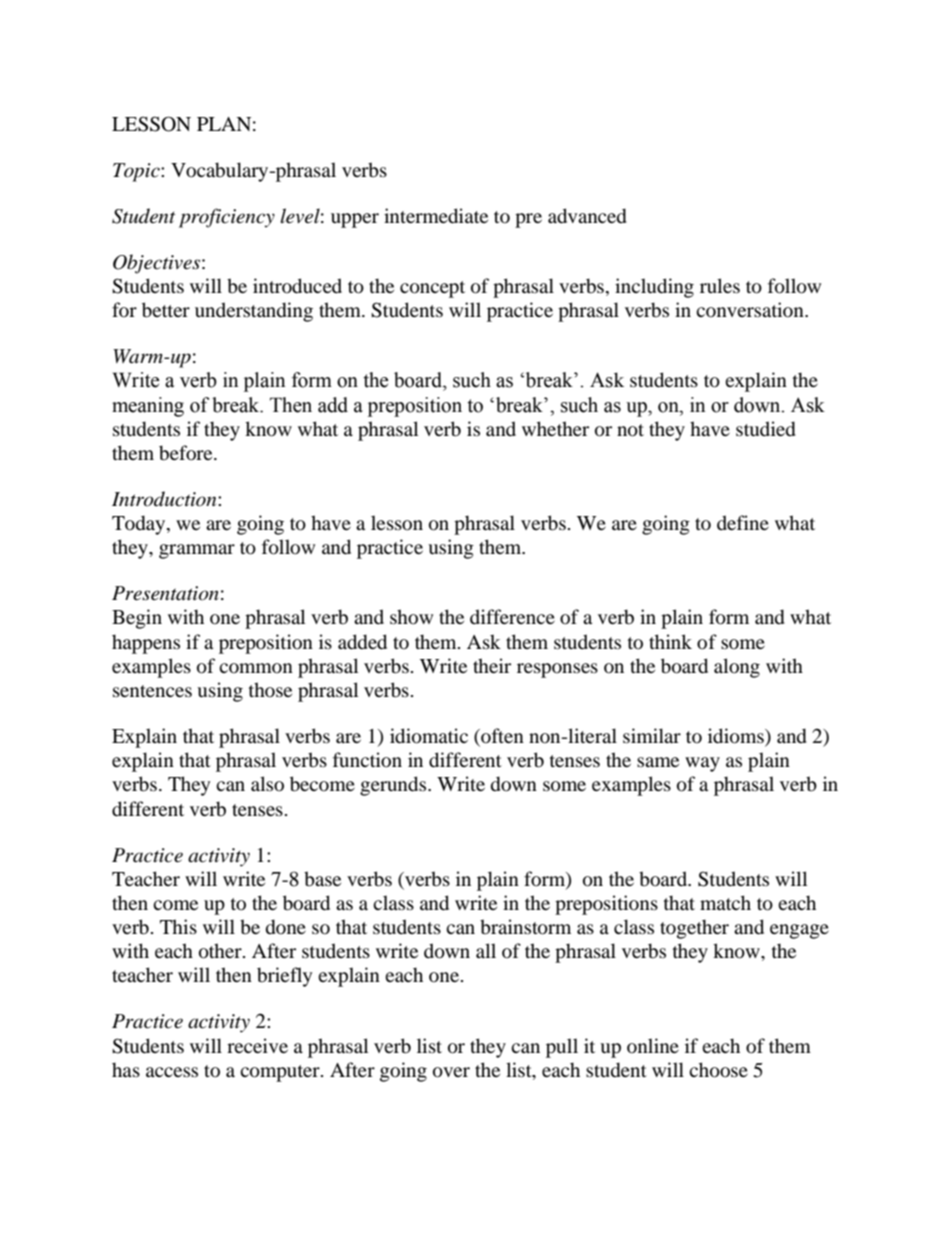  I want to click on choose, so click(718, 1070).
